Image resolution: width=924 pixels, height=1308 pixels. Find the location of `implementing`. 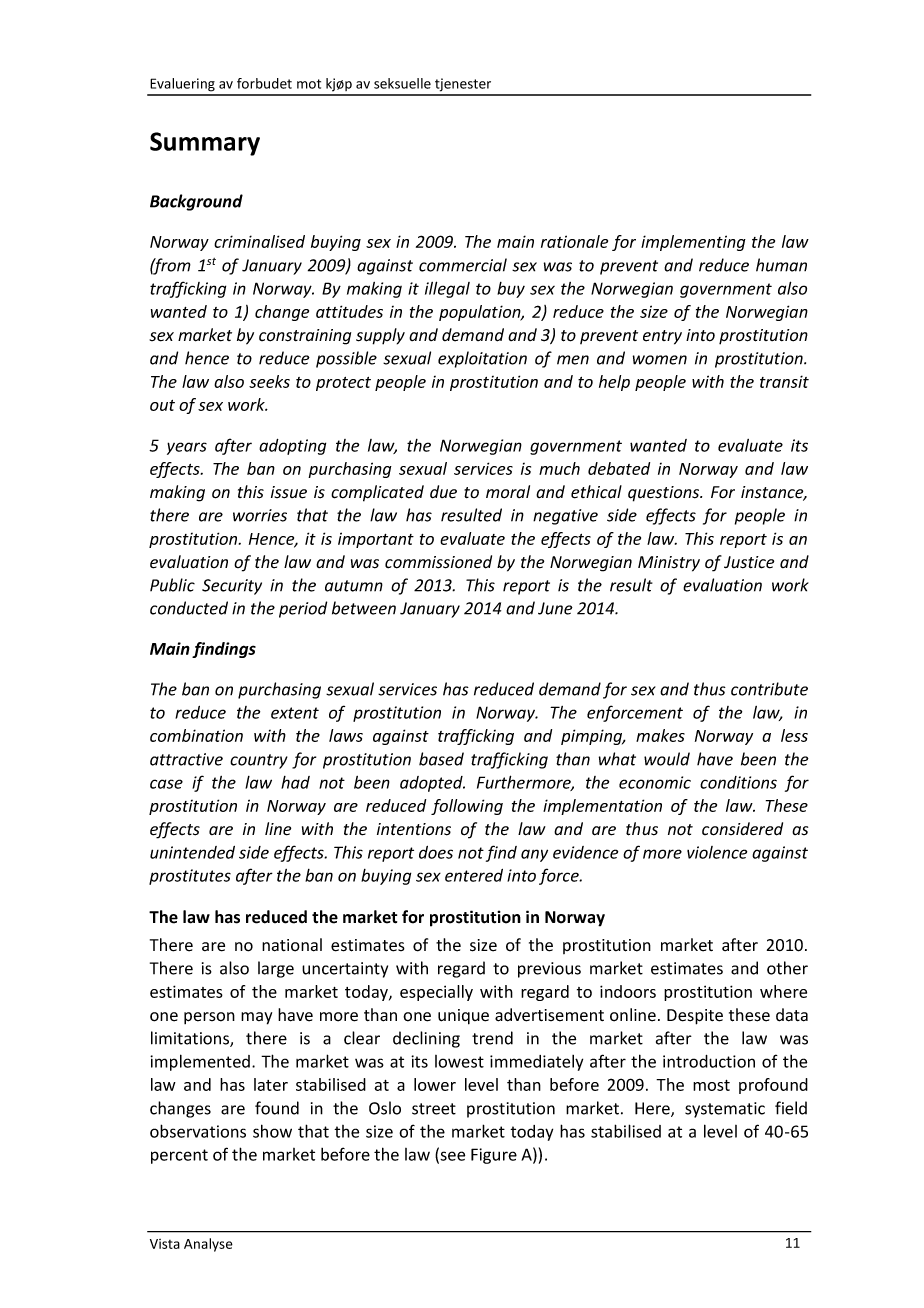

implementing is located at coordinates (693, 243).
